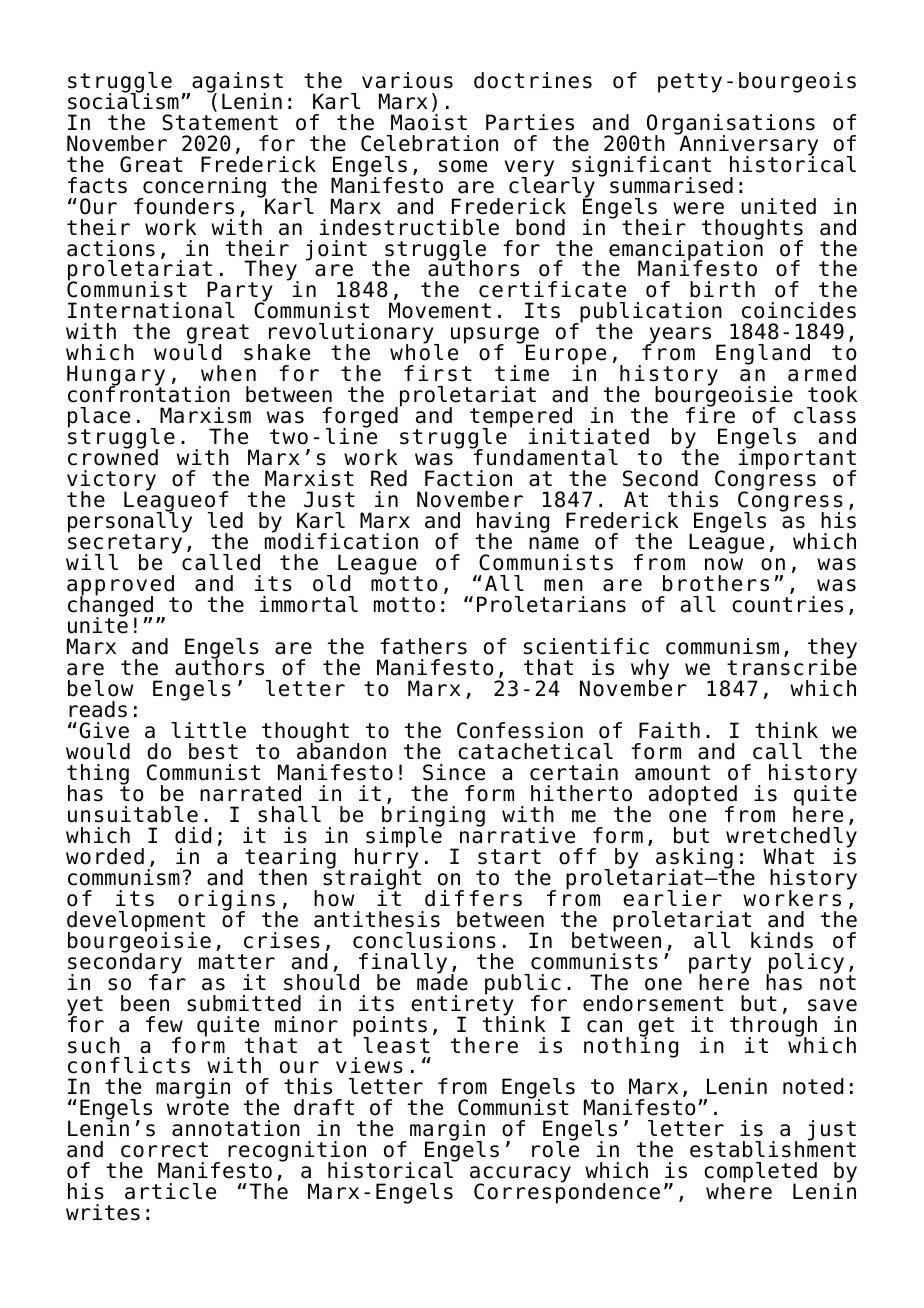  What do you see at coordinates (782, 940) in the image?
I see `kinds` at bounding box center [782, 940].
